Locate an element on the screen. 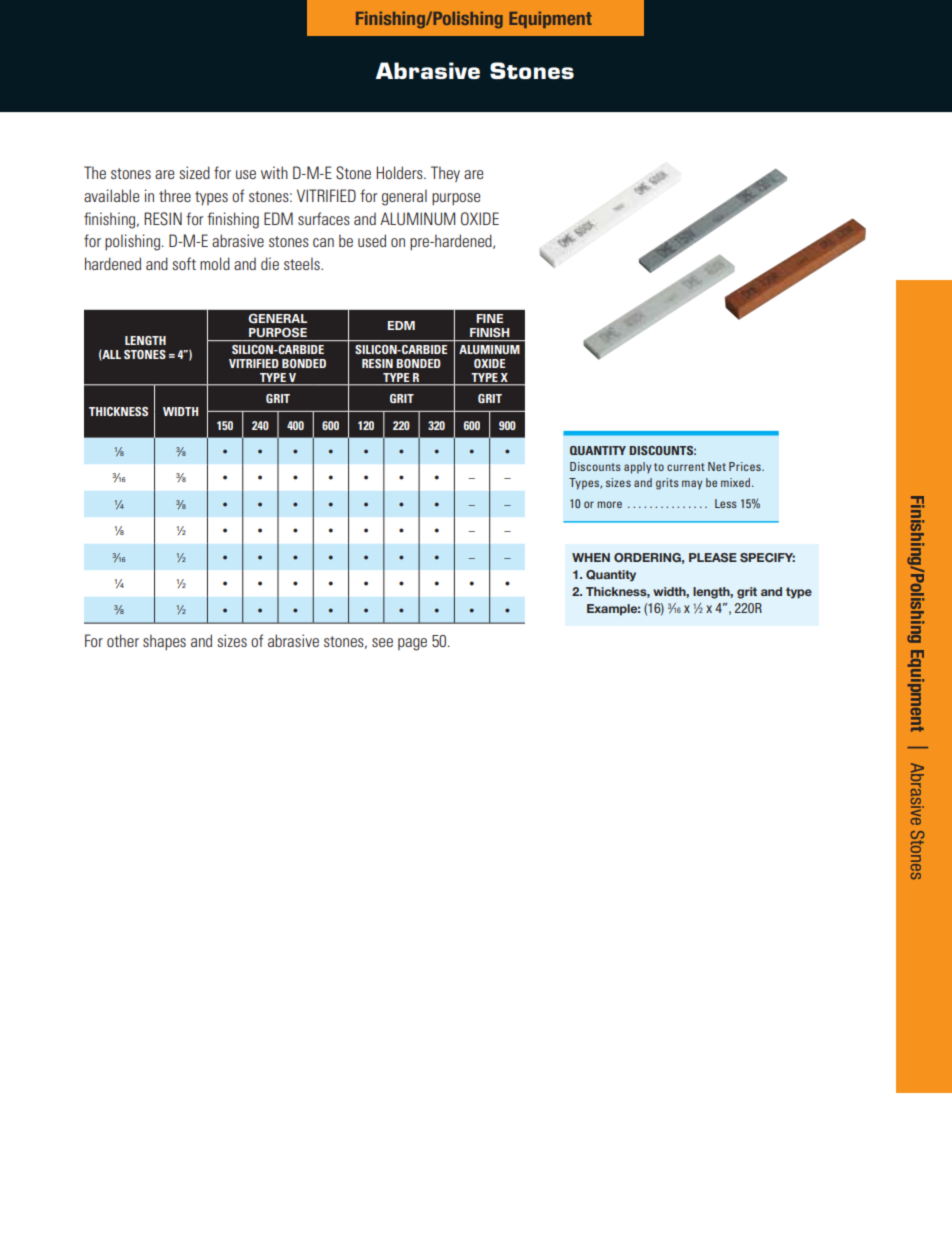  FINE is located at coordinates (489, 318).
